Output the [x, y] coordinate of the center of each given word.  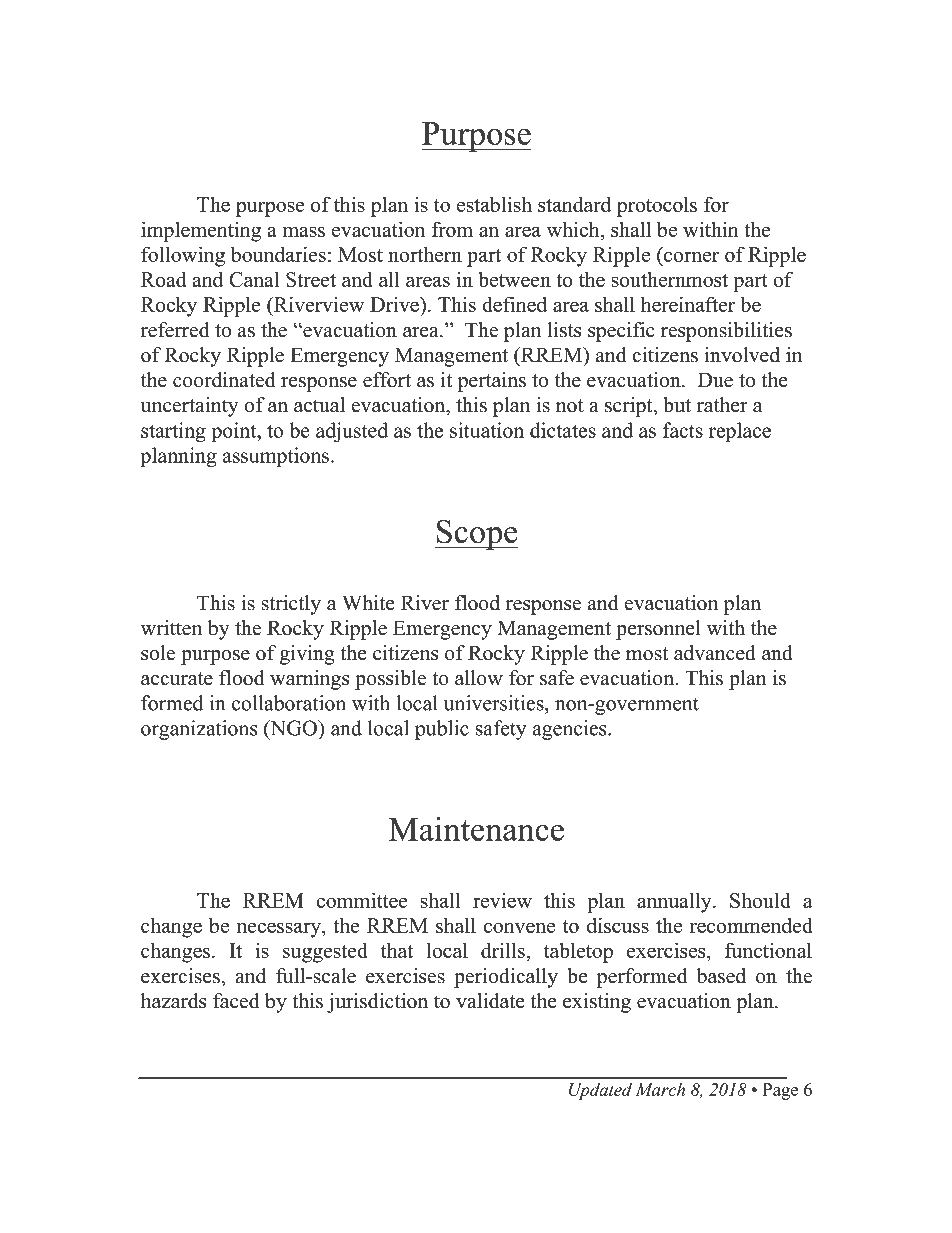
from [452, 229]
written [171, 628]
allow [479, 678]
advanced [715, 653]
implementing [201, 231]
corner [691, 256]
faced [236, 1001]
